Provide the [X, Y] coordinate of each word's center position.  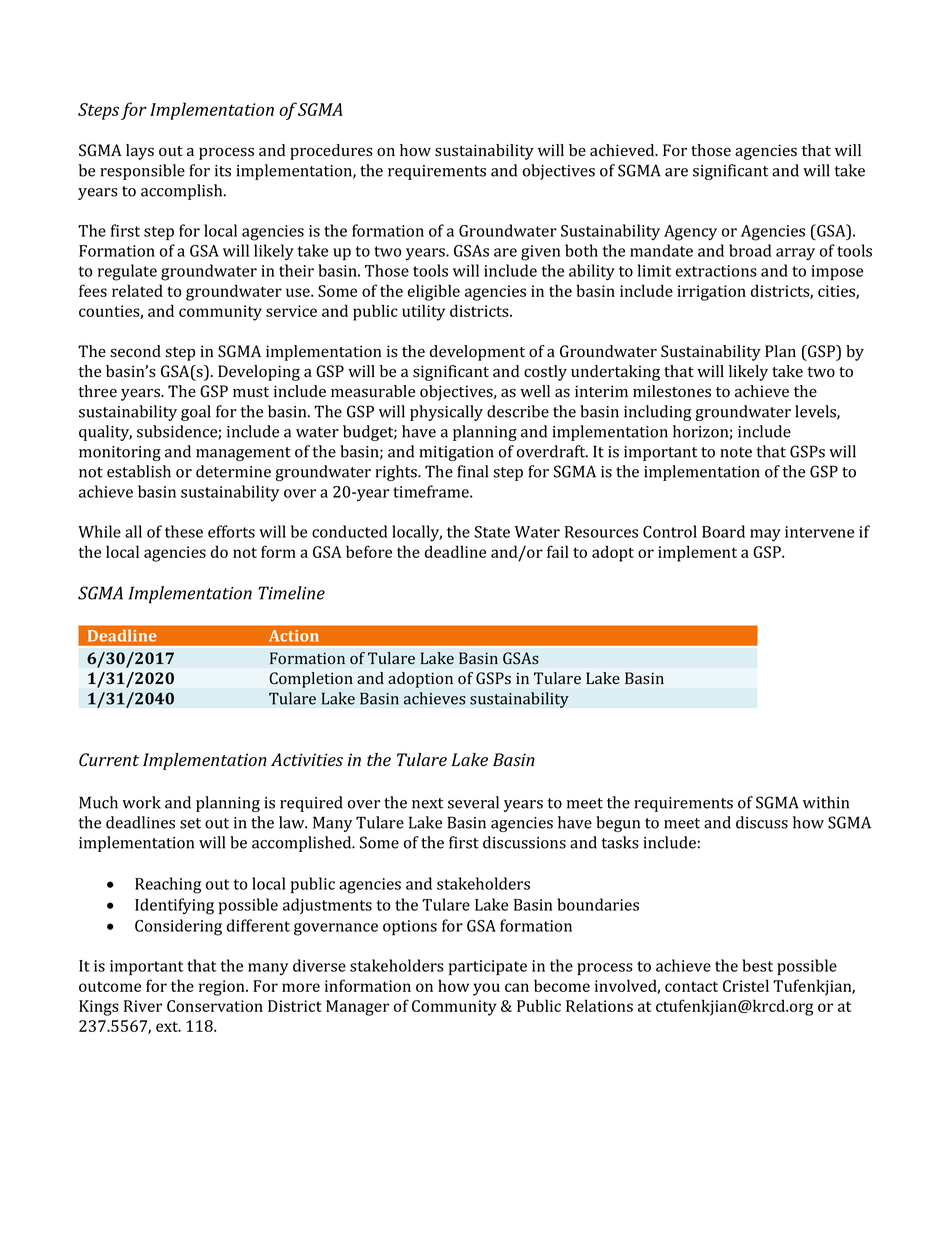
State [492, 532]
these [184, 531]
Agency [690, 233]
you [486, 989]
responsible [142, 172]
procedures [331, 152]
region [223, 988]
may [765, 535]
